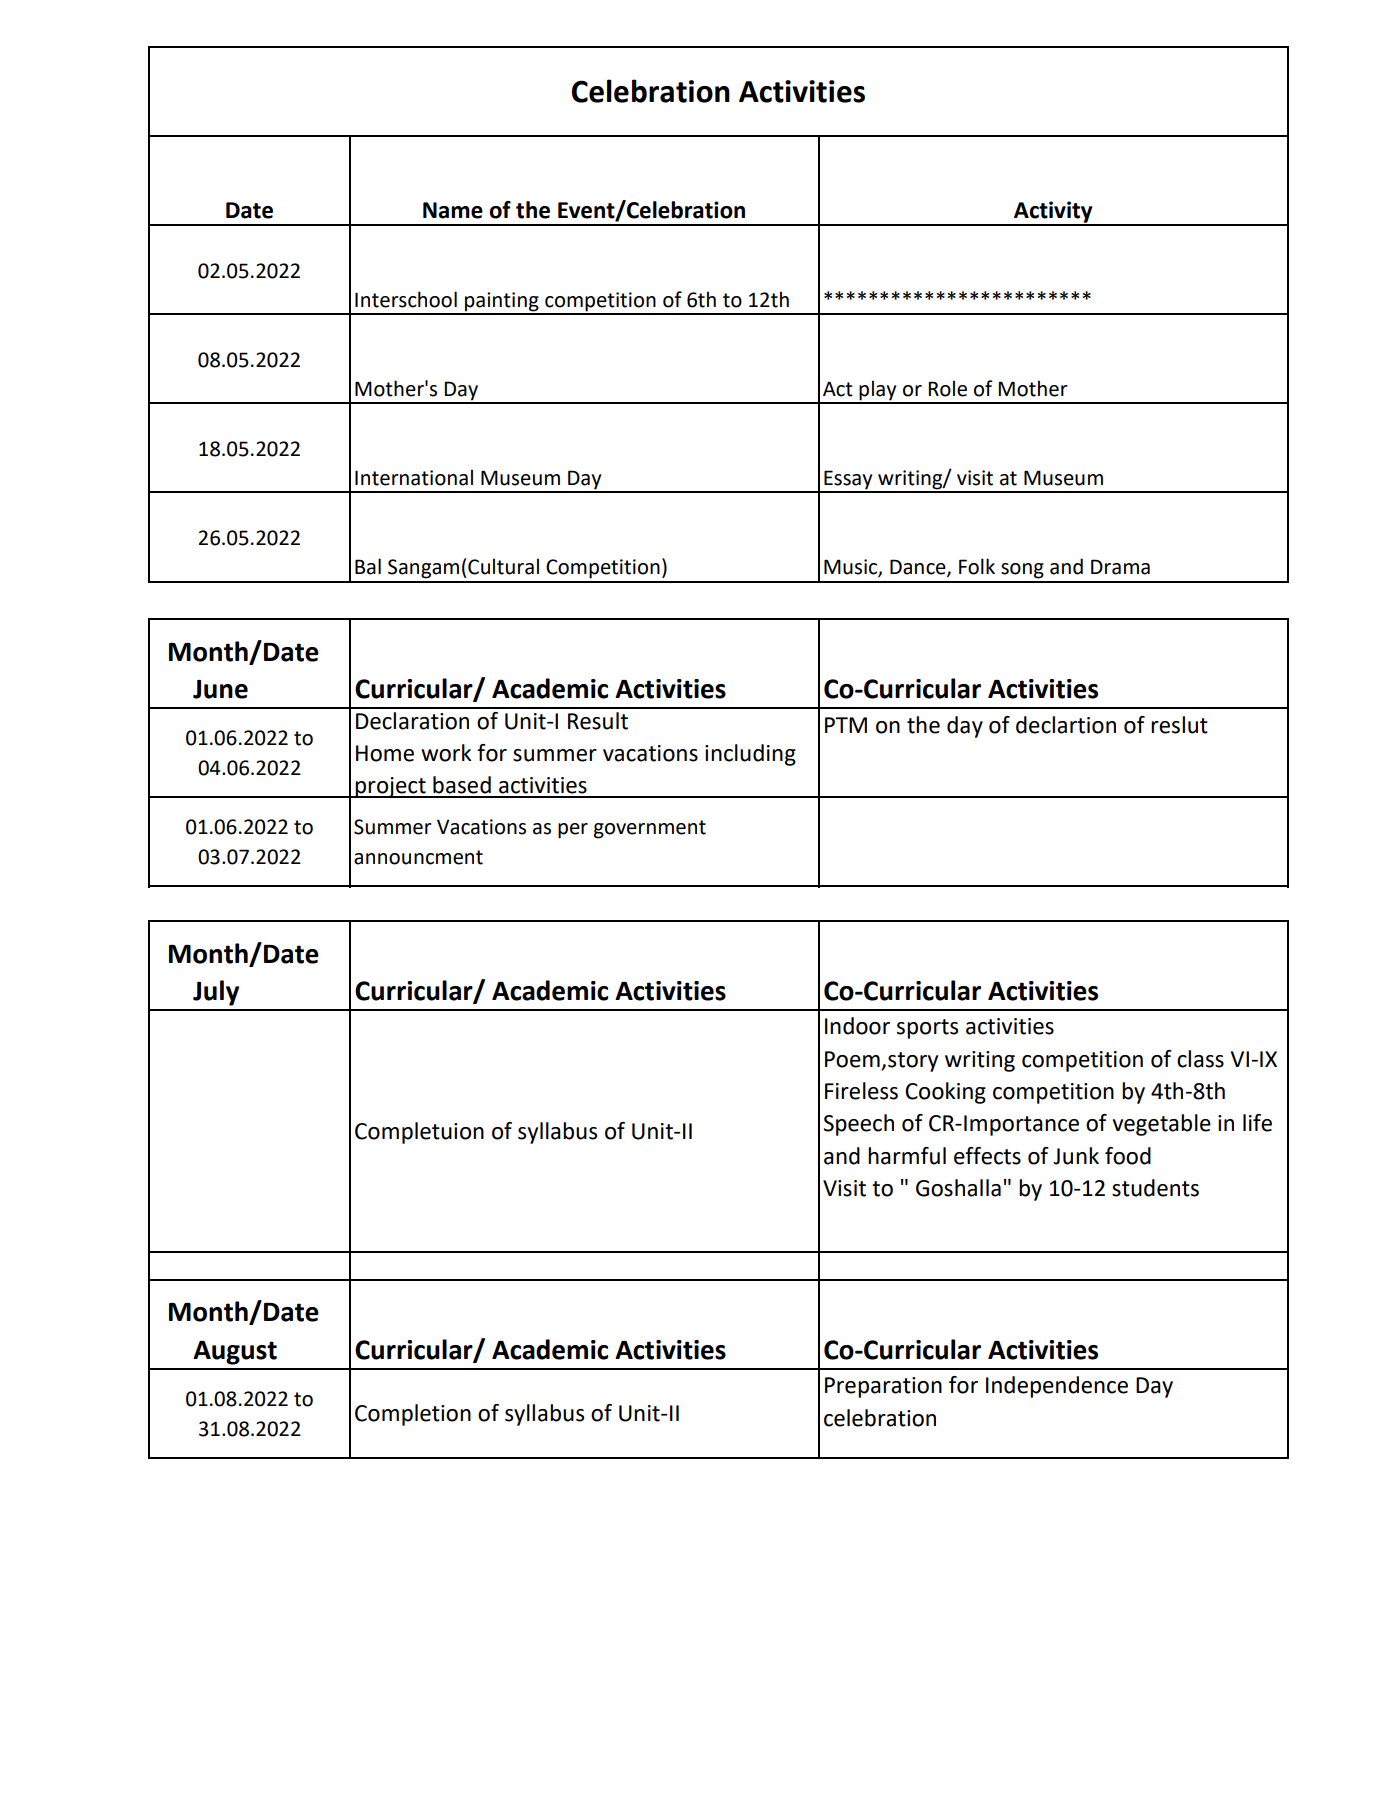 This page has width=1397, height=1808. What do you see at coordinates (406, 299) in the page?
I see `Interschool` at bounding box center [406, 299].
